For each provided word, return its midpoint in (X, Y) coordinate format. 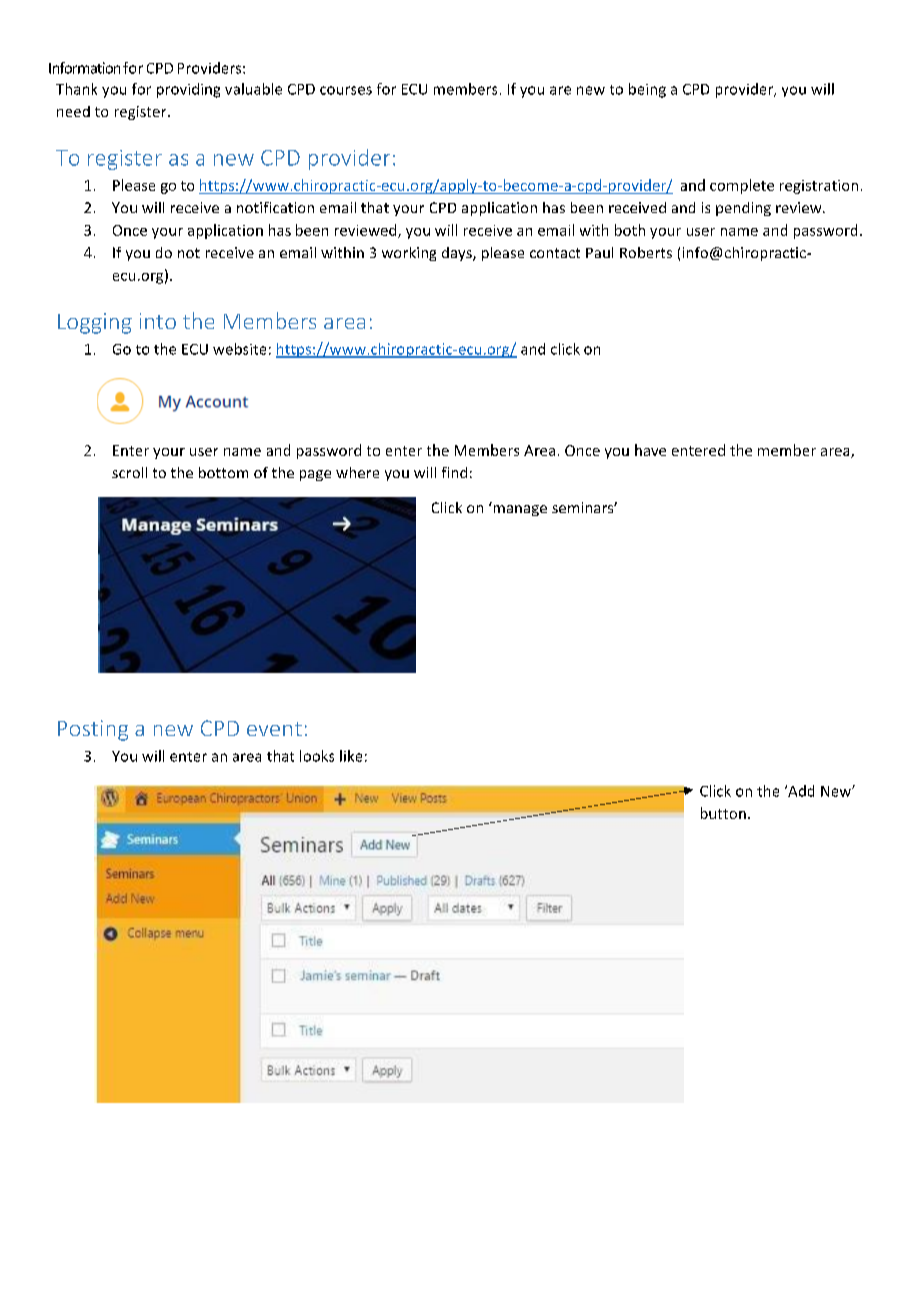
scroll (129, 472)
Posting (93, 730)
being (647, 90)
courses (346, 90)
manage (520, 510)
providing (188, 90)
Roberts (646, 252)
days (458, 254)
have (650, 450)
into (158, 321)
